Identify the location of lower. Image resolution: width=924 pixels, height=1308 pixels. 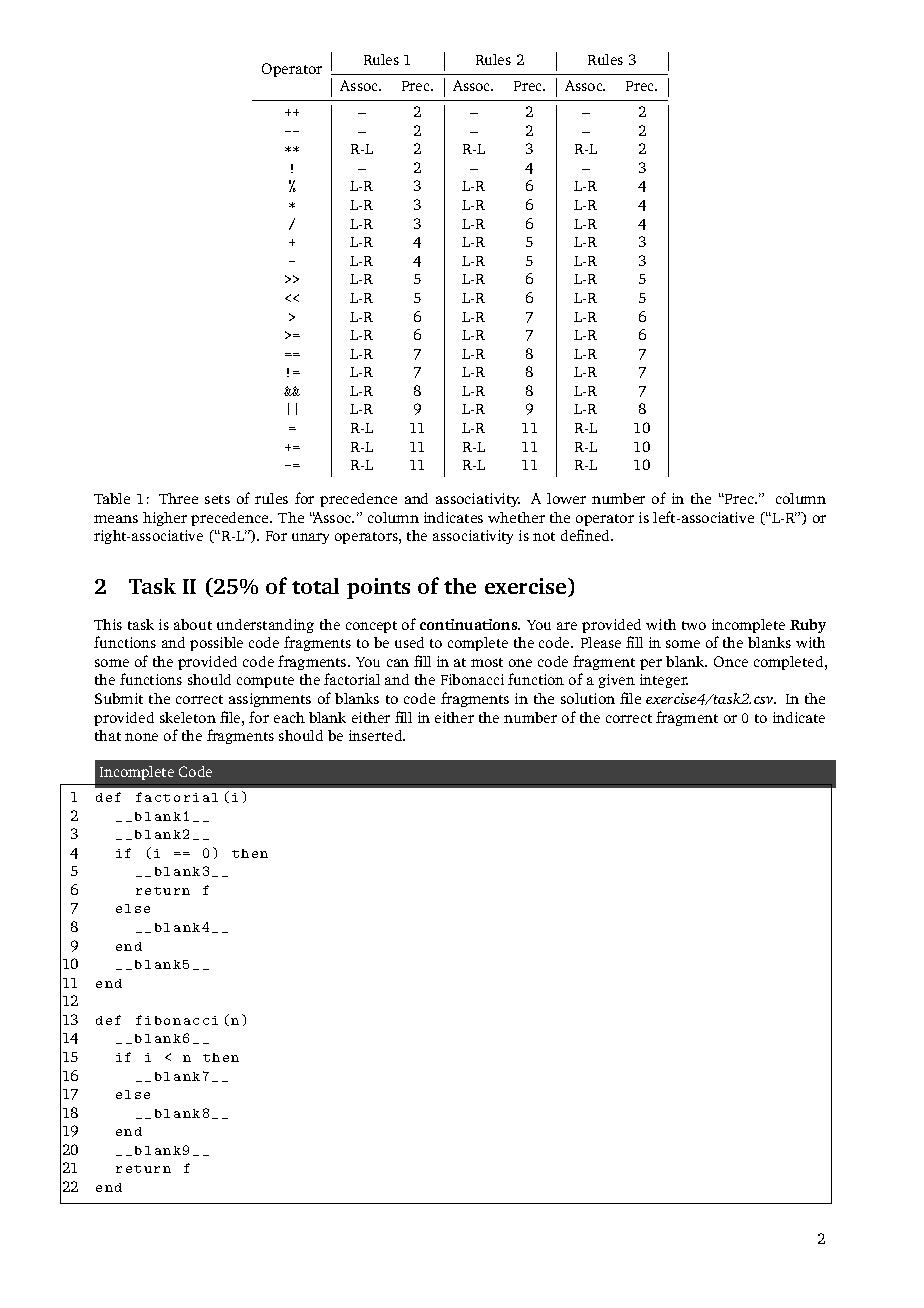
(566, 498).
